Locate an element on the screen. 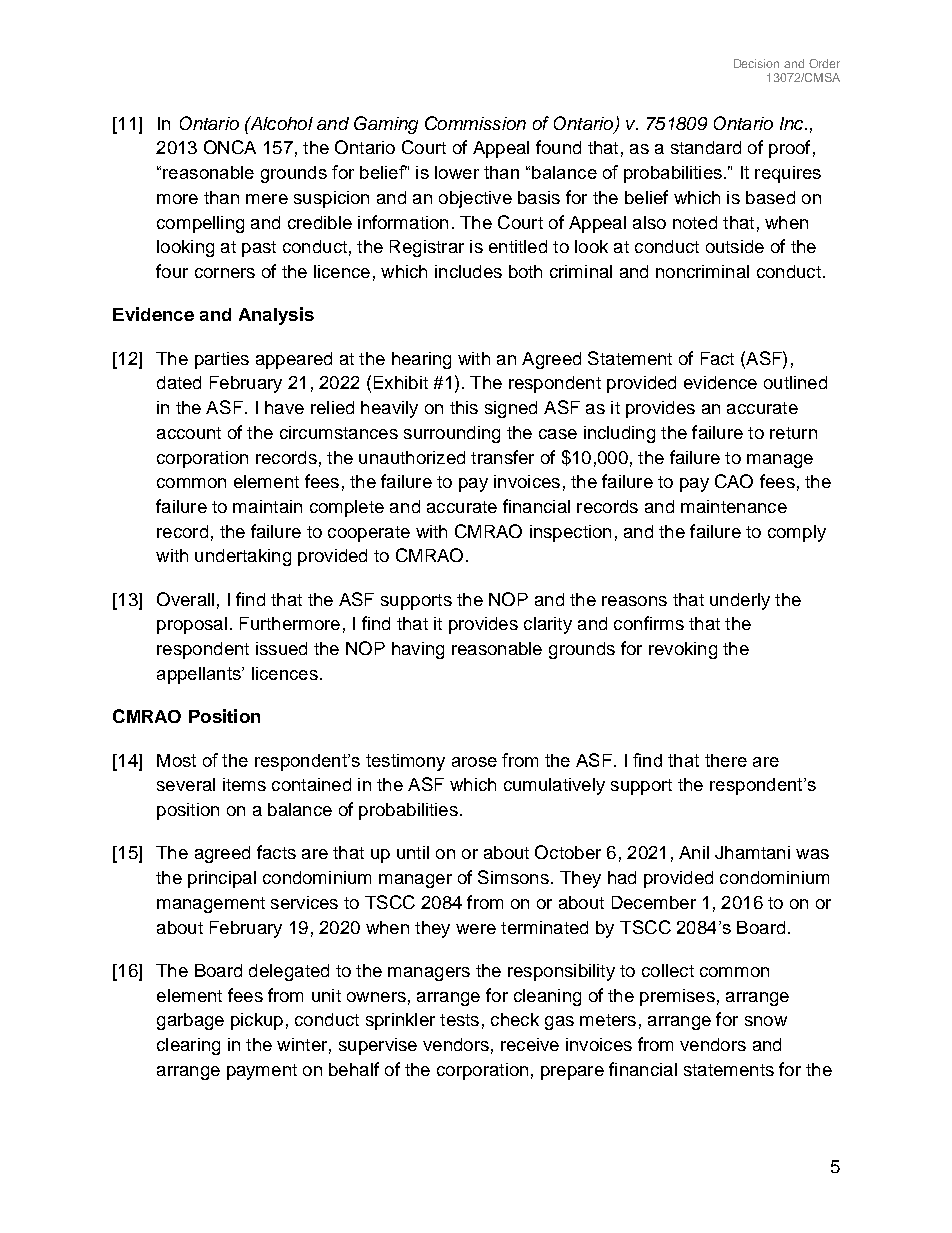  both is located at coordinates (525, 271).
